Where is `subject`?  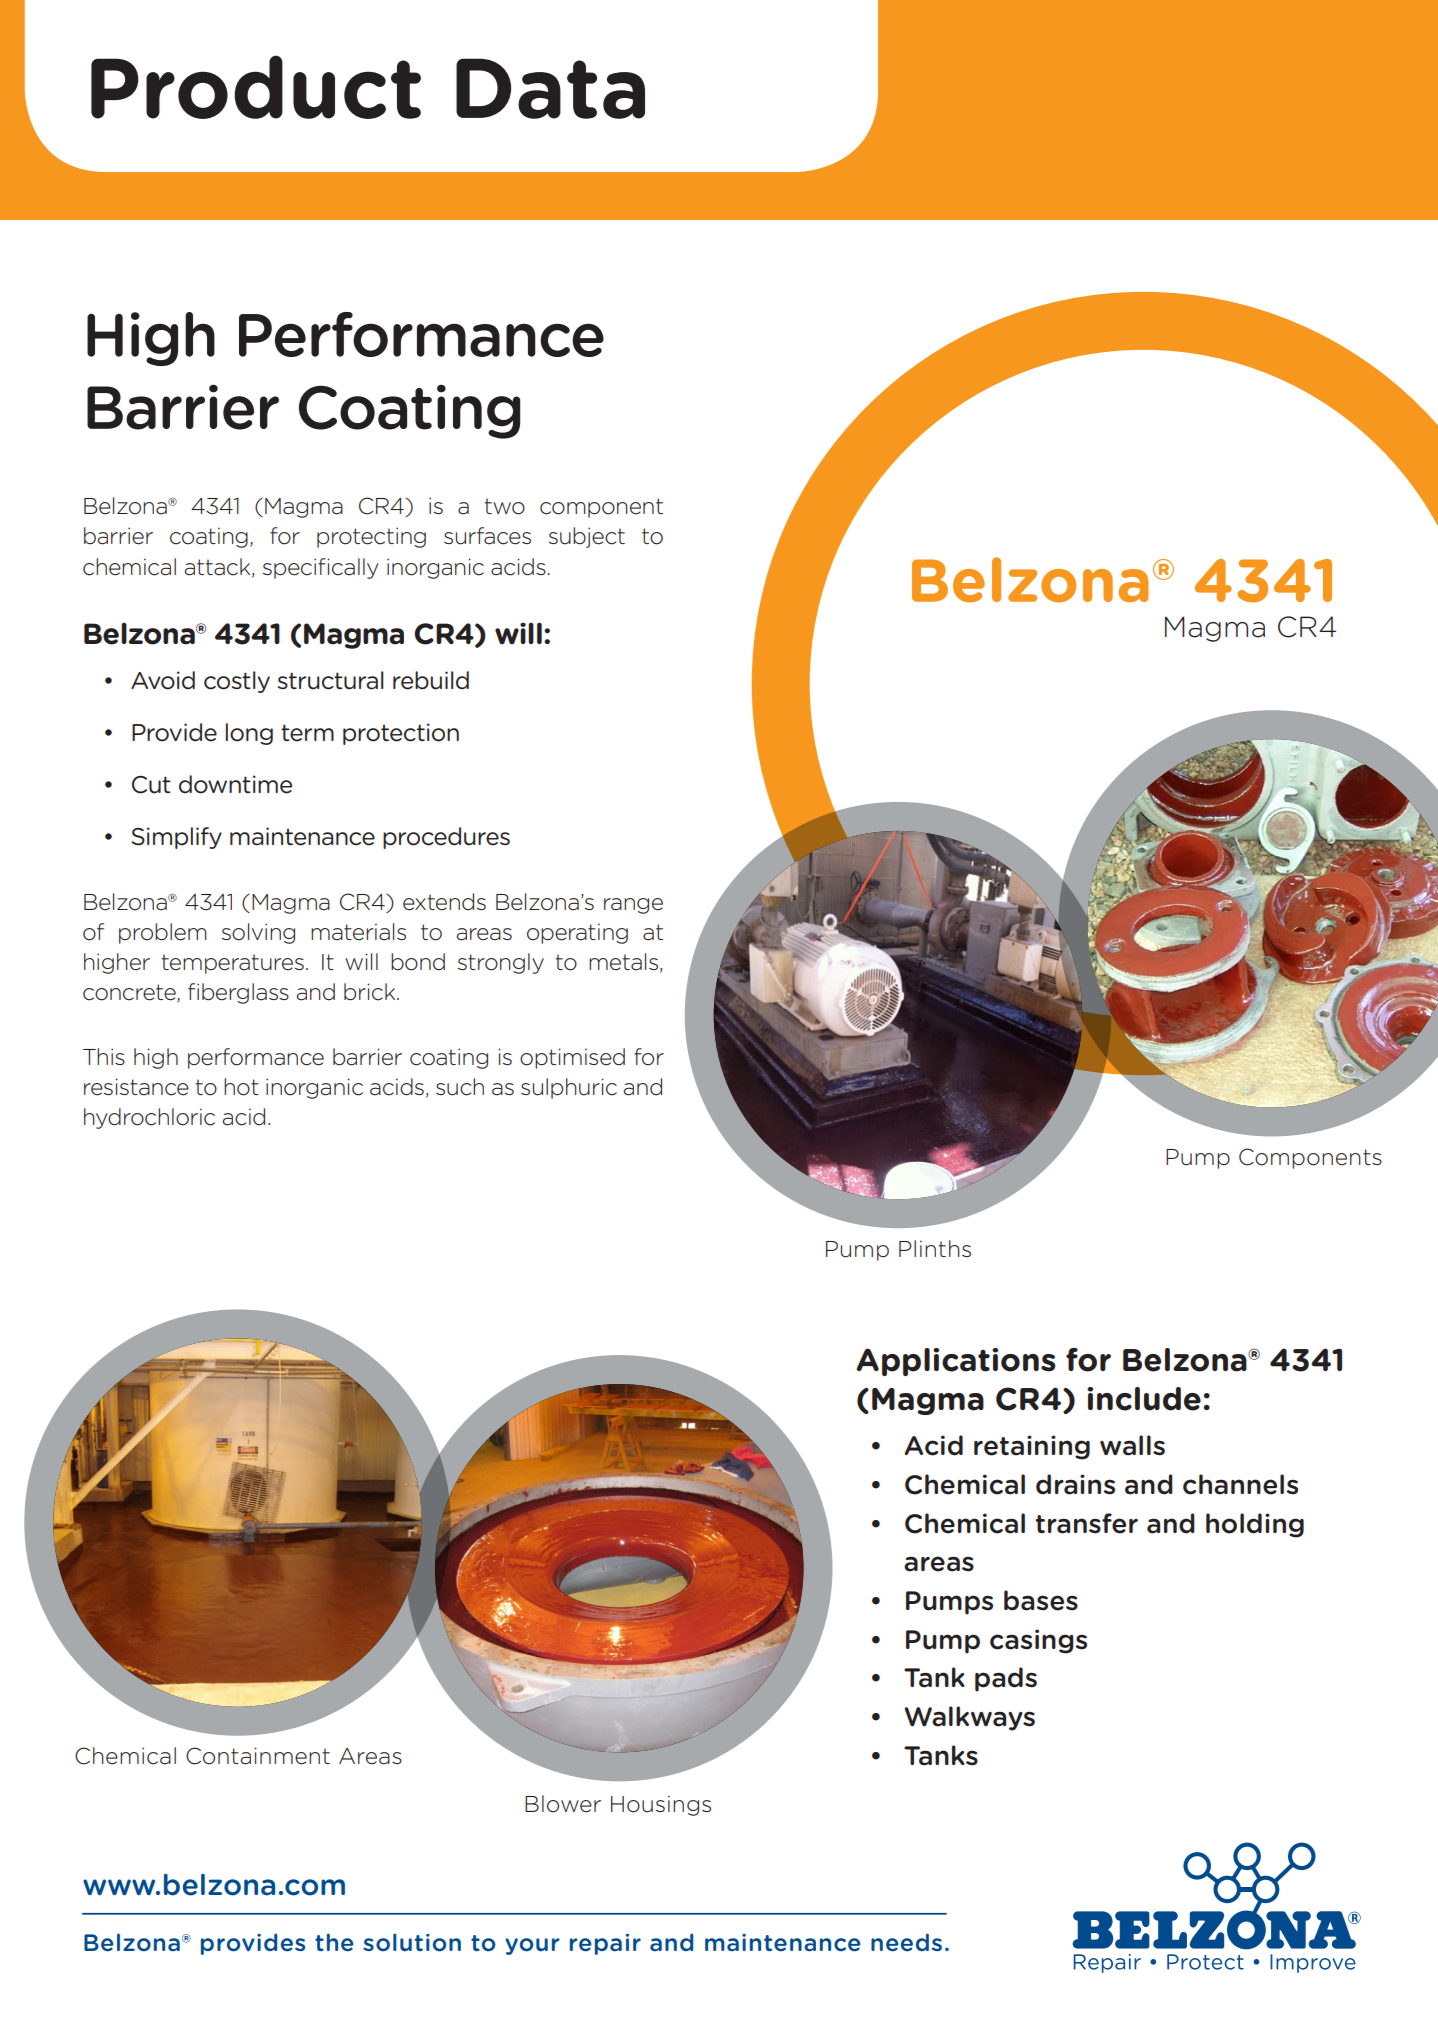 subject is located at coordinates (587, 537).
